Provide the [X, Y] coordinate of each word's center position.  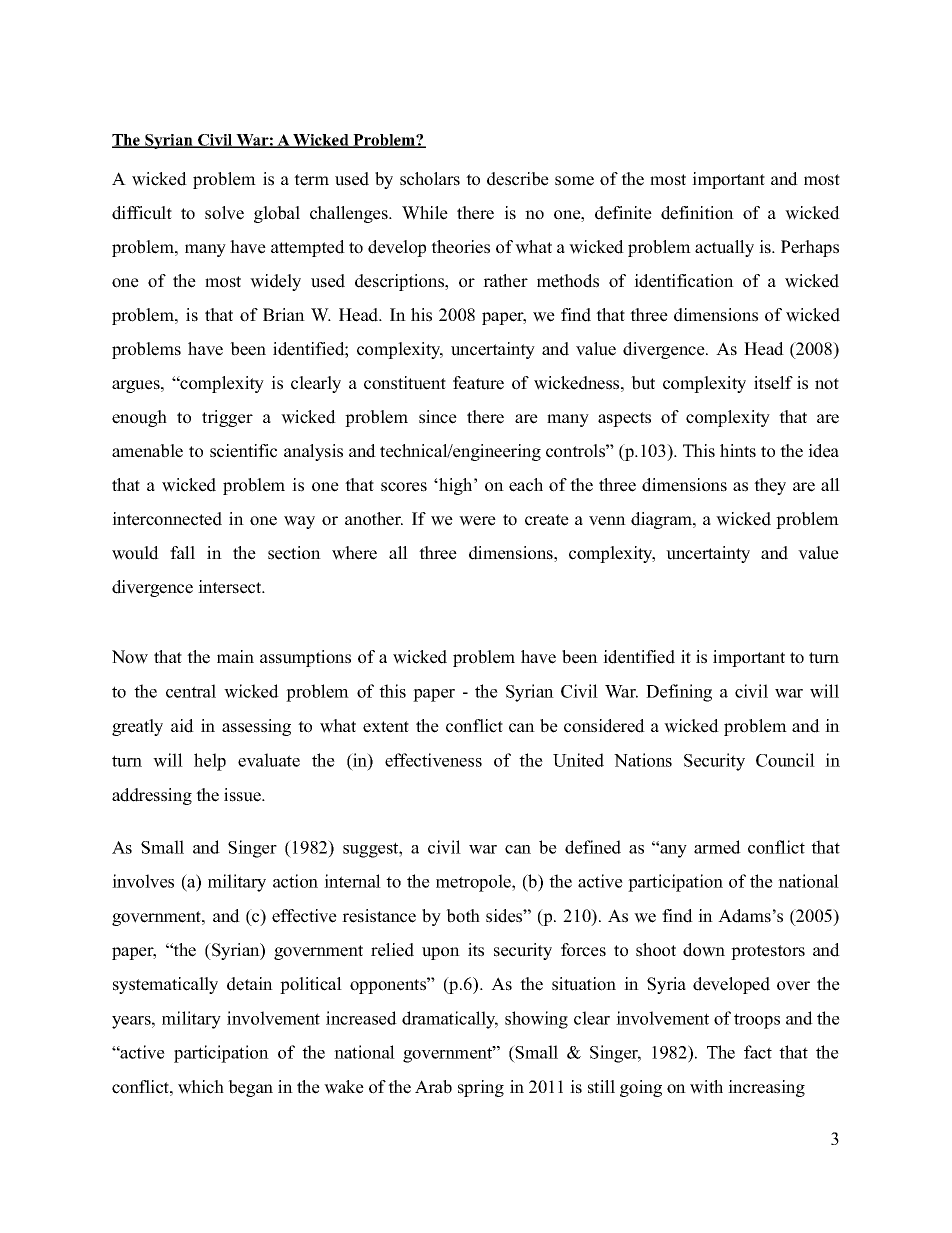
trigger [227, 418]
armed [717, 847]
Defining [679, 693]
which [201, 1087]
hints [738, 451]
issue [243, 795]
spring [481, 1088]
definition [697, 213]
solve [224, 213]
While [425, 213]
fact [758, 1052]
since [438, 417]
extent [386, 727]
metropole [474, 883]
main [235, 656]
